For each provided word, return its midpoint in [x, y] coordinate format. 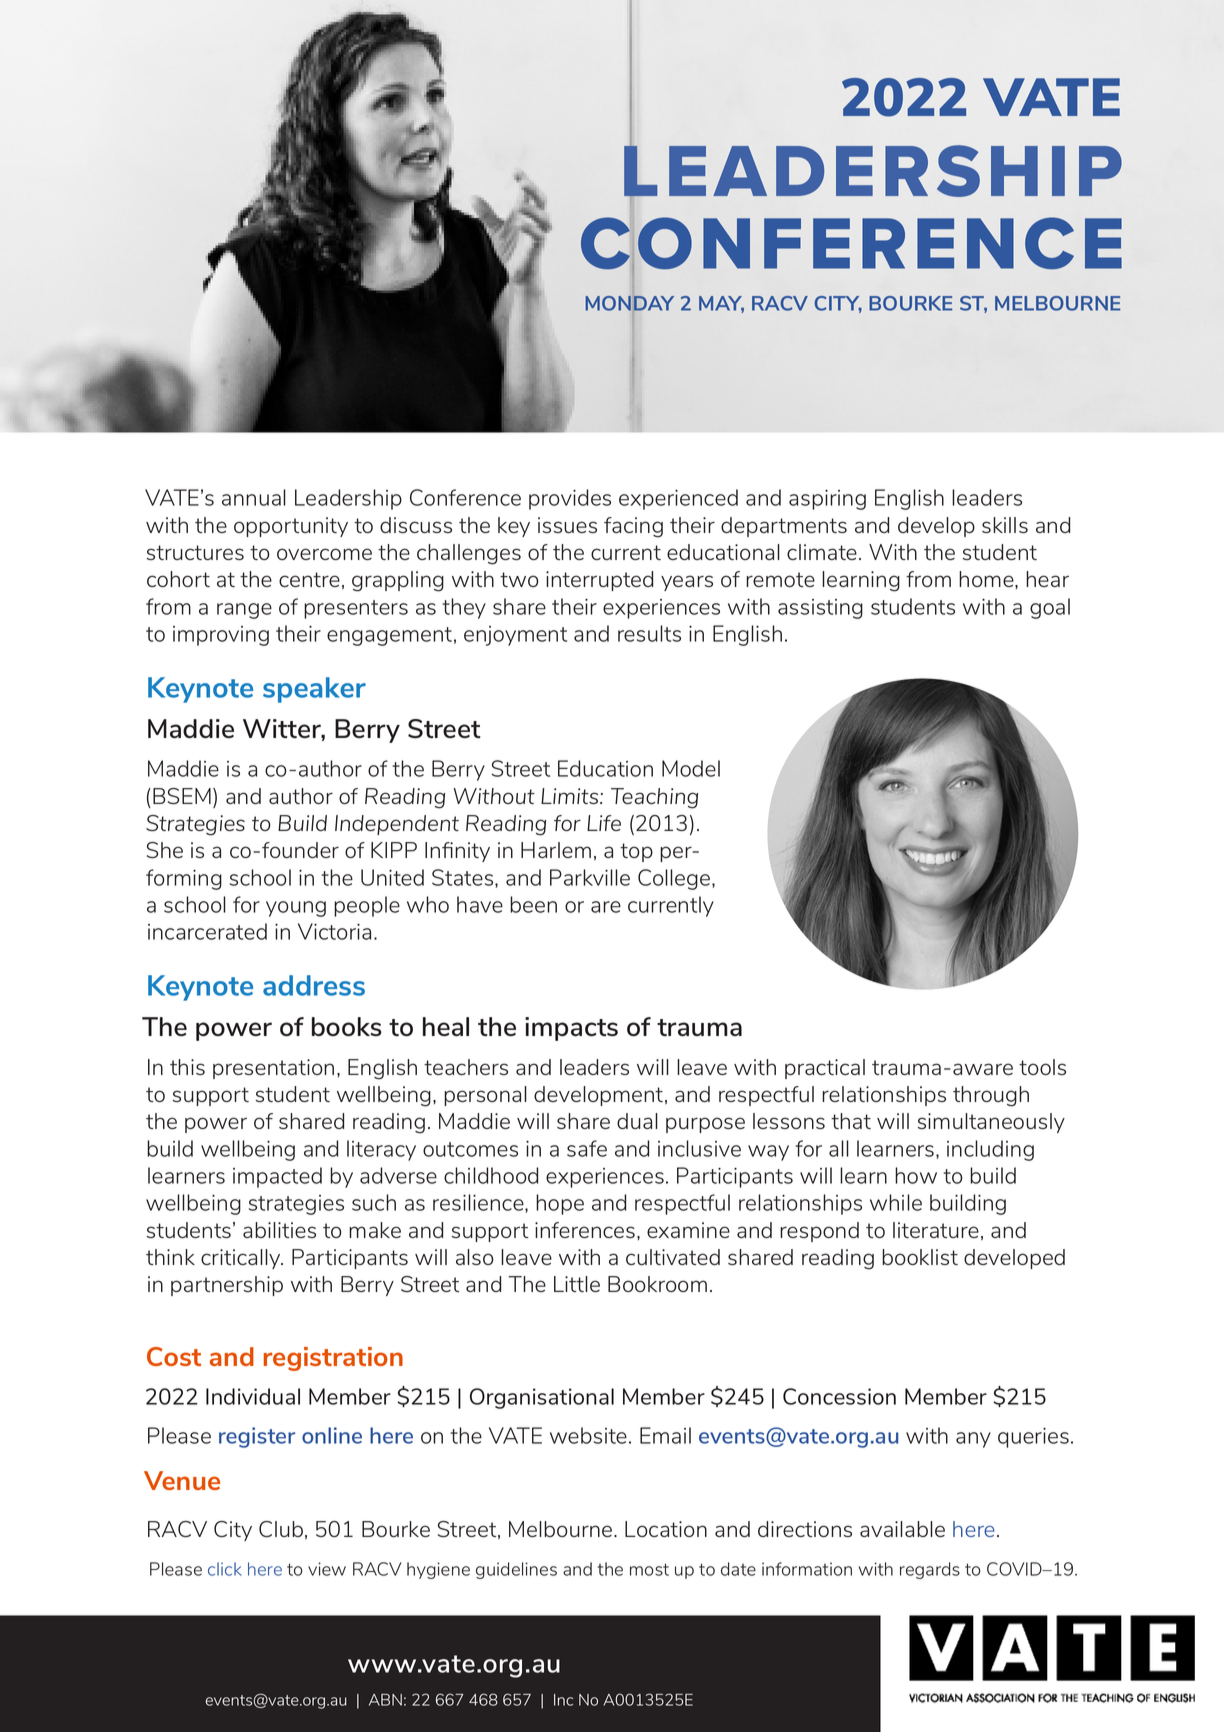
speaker [314, 690]
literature [936, 1230]
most [649, 1569]
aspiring [827, 500]
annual [254, 497]
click [225, 1569]
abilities [279, 1230]
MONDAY [629, 303]
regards [930, 1570]
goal [1050, 608]
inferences [585, 1230]
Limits [571, 796]
